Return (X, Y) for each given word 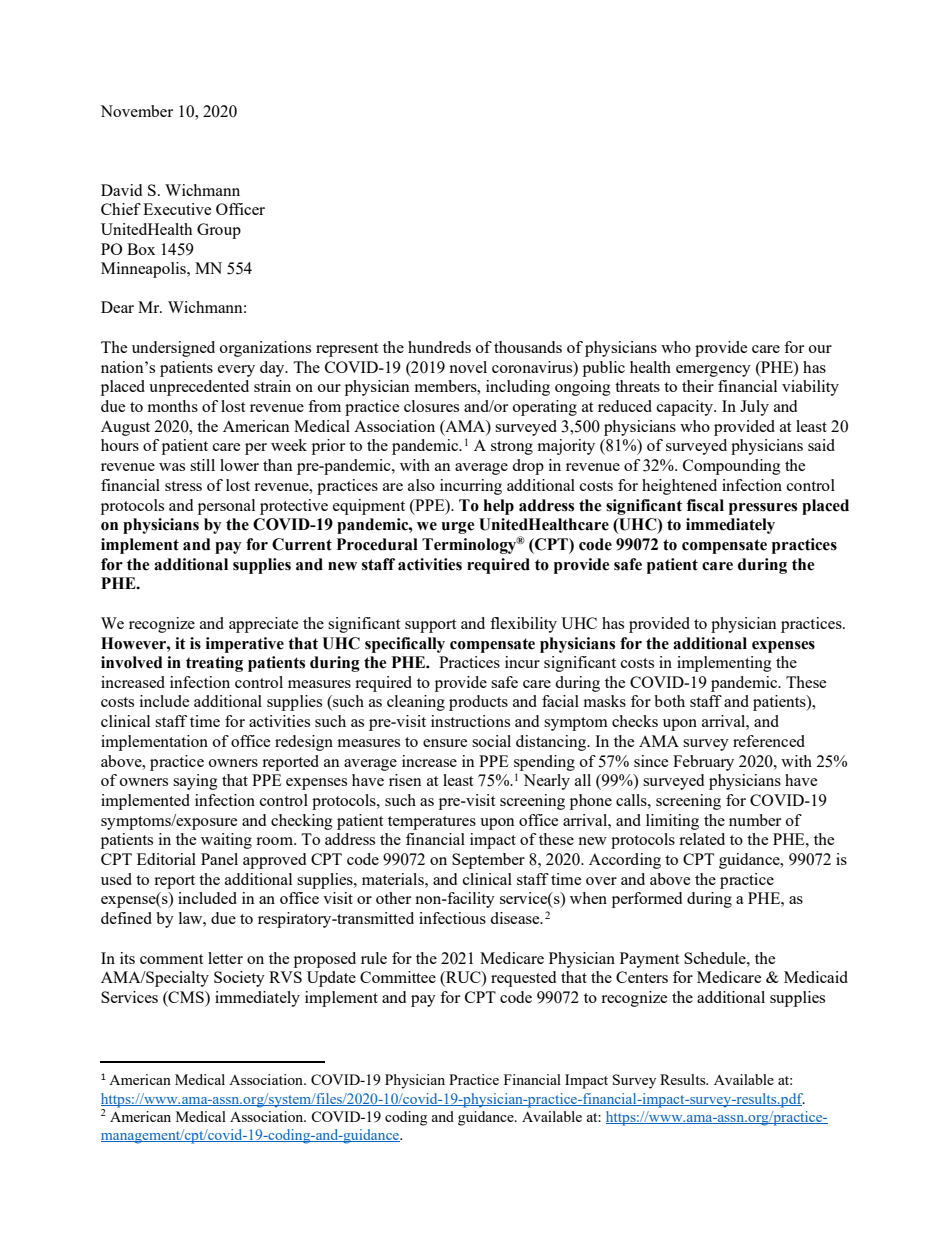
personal (226, 507)
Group (219, 231)
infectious (452, 918)
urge (457, 528)
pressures (763, 509)
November (136, 111)
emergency (713, 371)
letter (225, 958)
